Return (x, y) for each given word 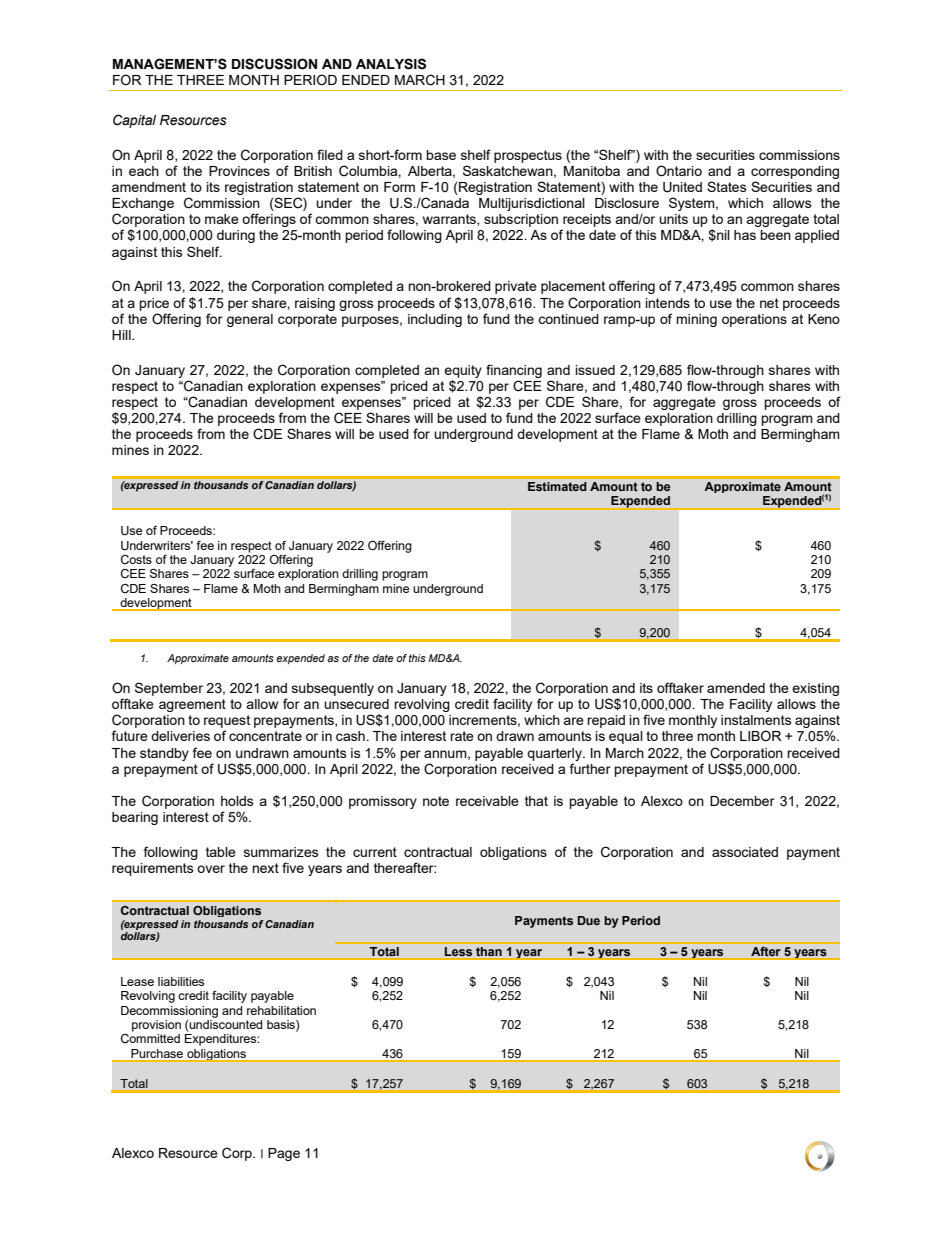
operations (754, 320)
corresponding (795, 172)
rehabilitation (281, 1010)
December (742, 801)
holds (237, 801)
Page (284, 1154)
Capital (134, 121)
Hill (122, 335)
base (441, 155)
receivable (487, 801)
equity (463, 371)
